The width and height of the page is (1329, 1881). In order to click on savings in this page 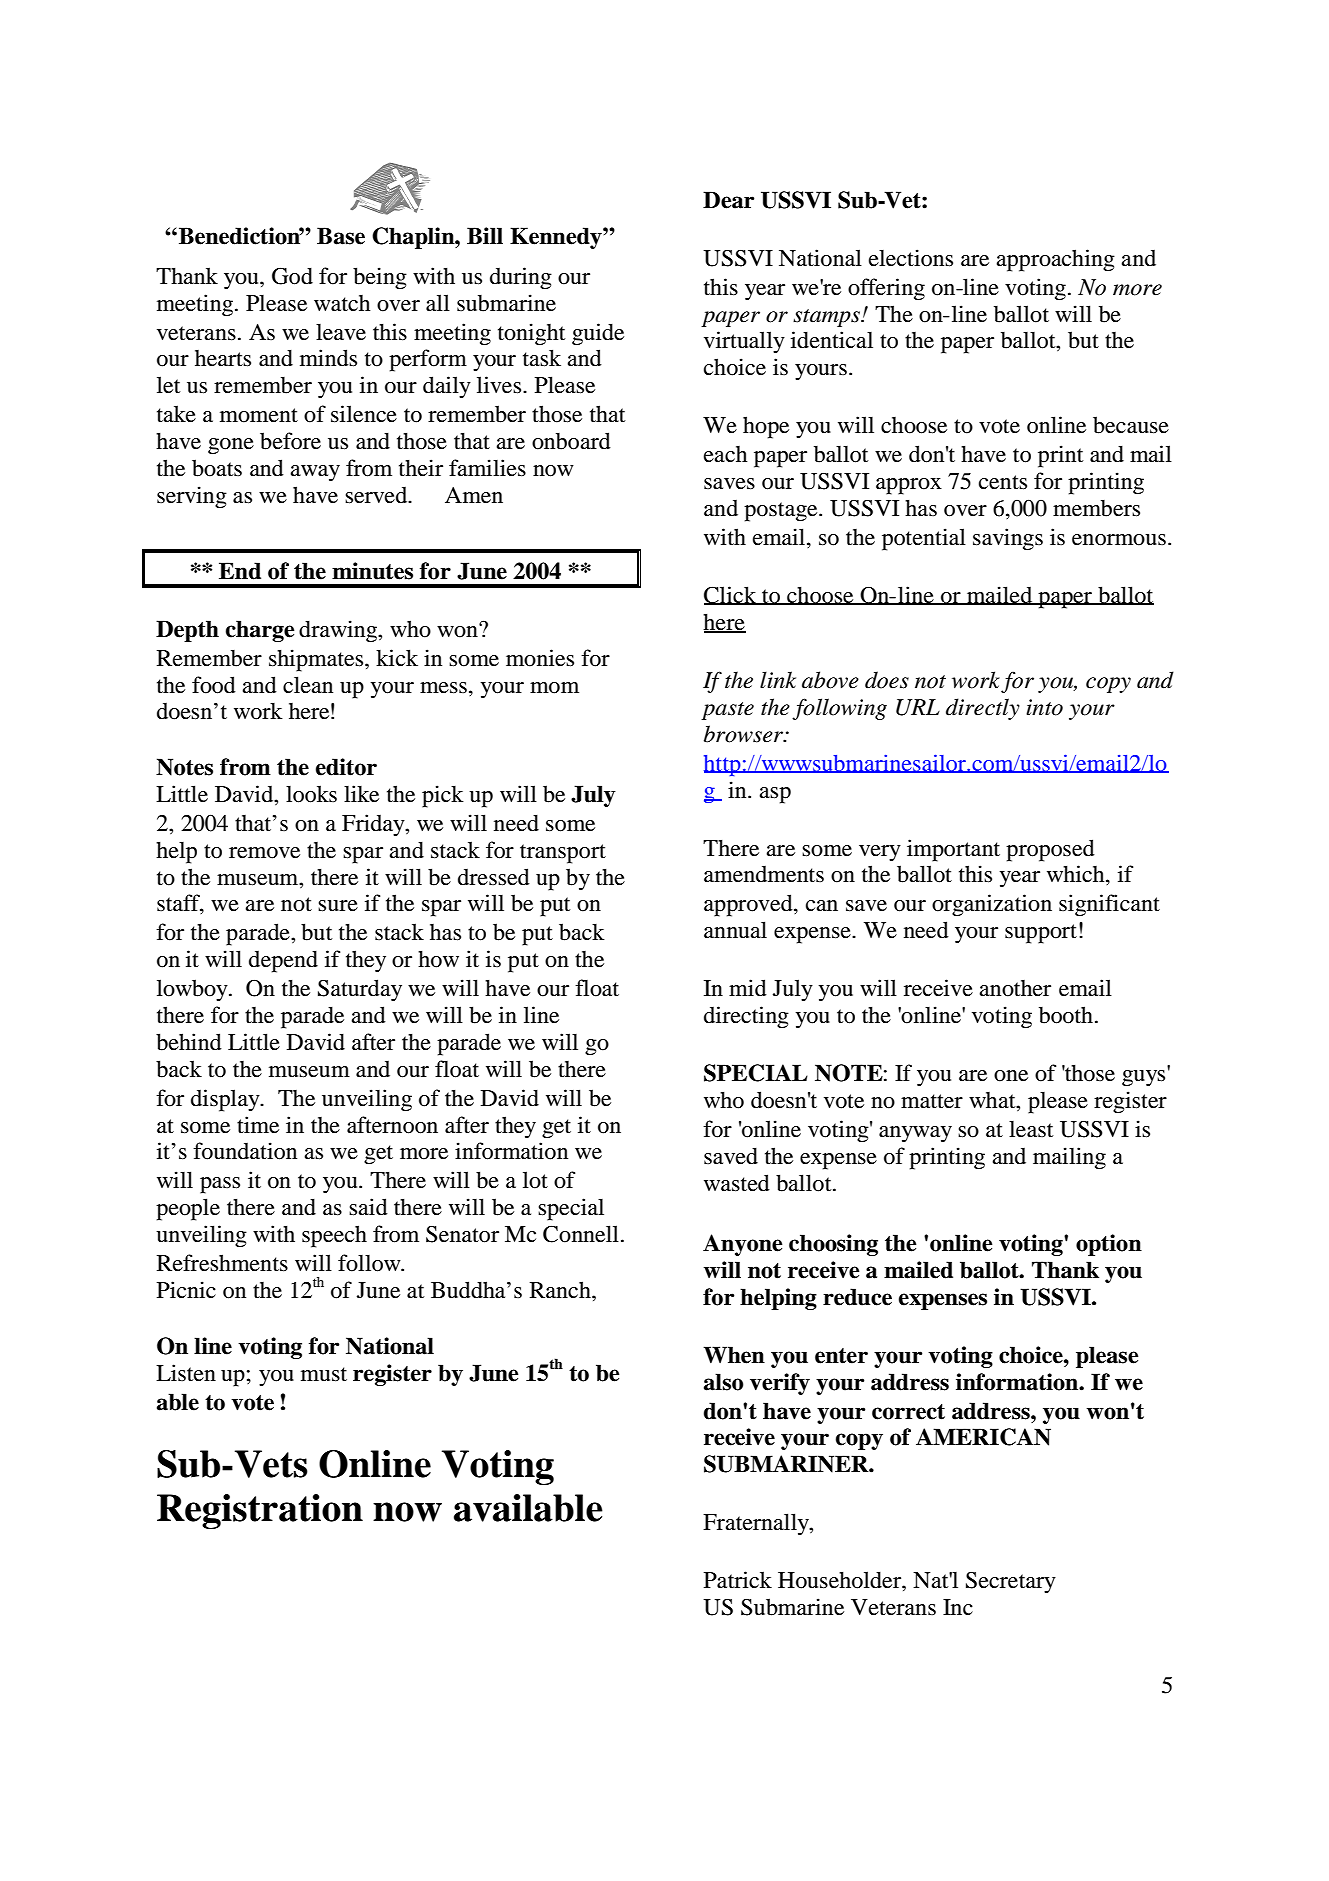, I will do `click(1008, 539)`.
